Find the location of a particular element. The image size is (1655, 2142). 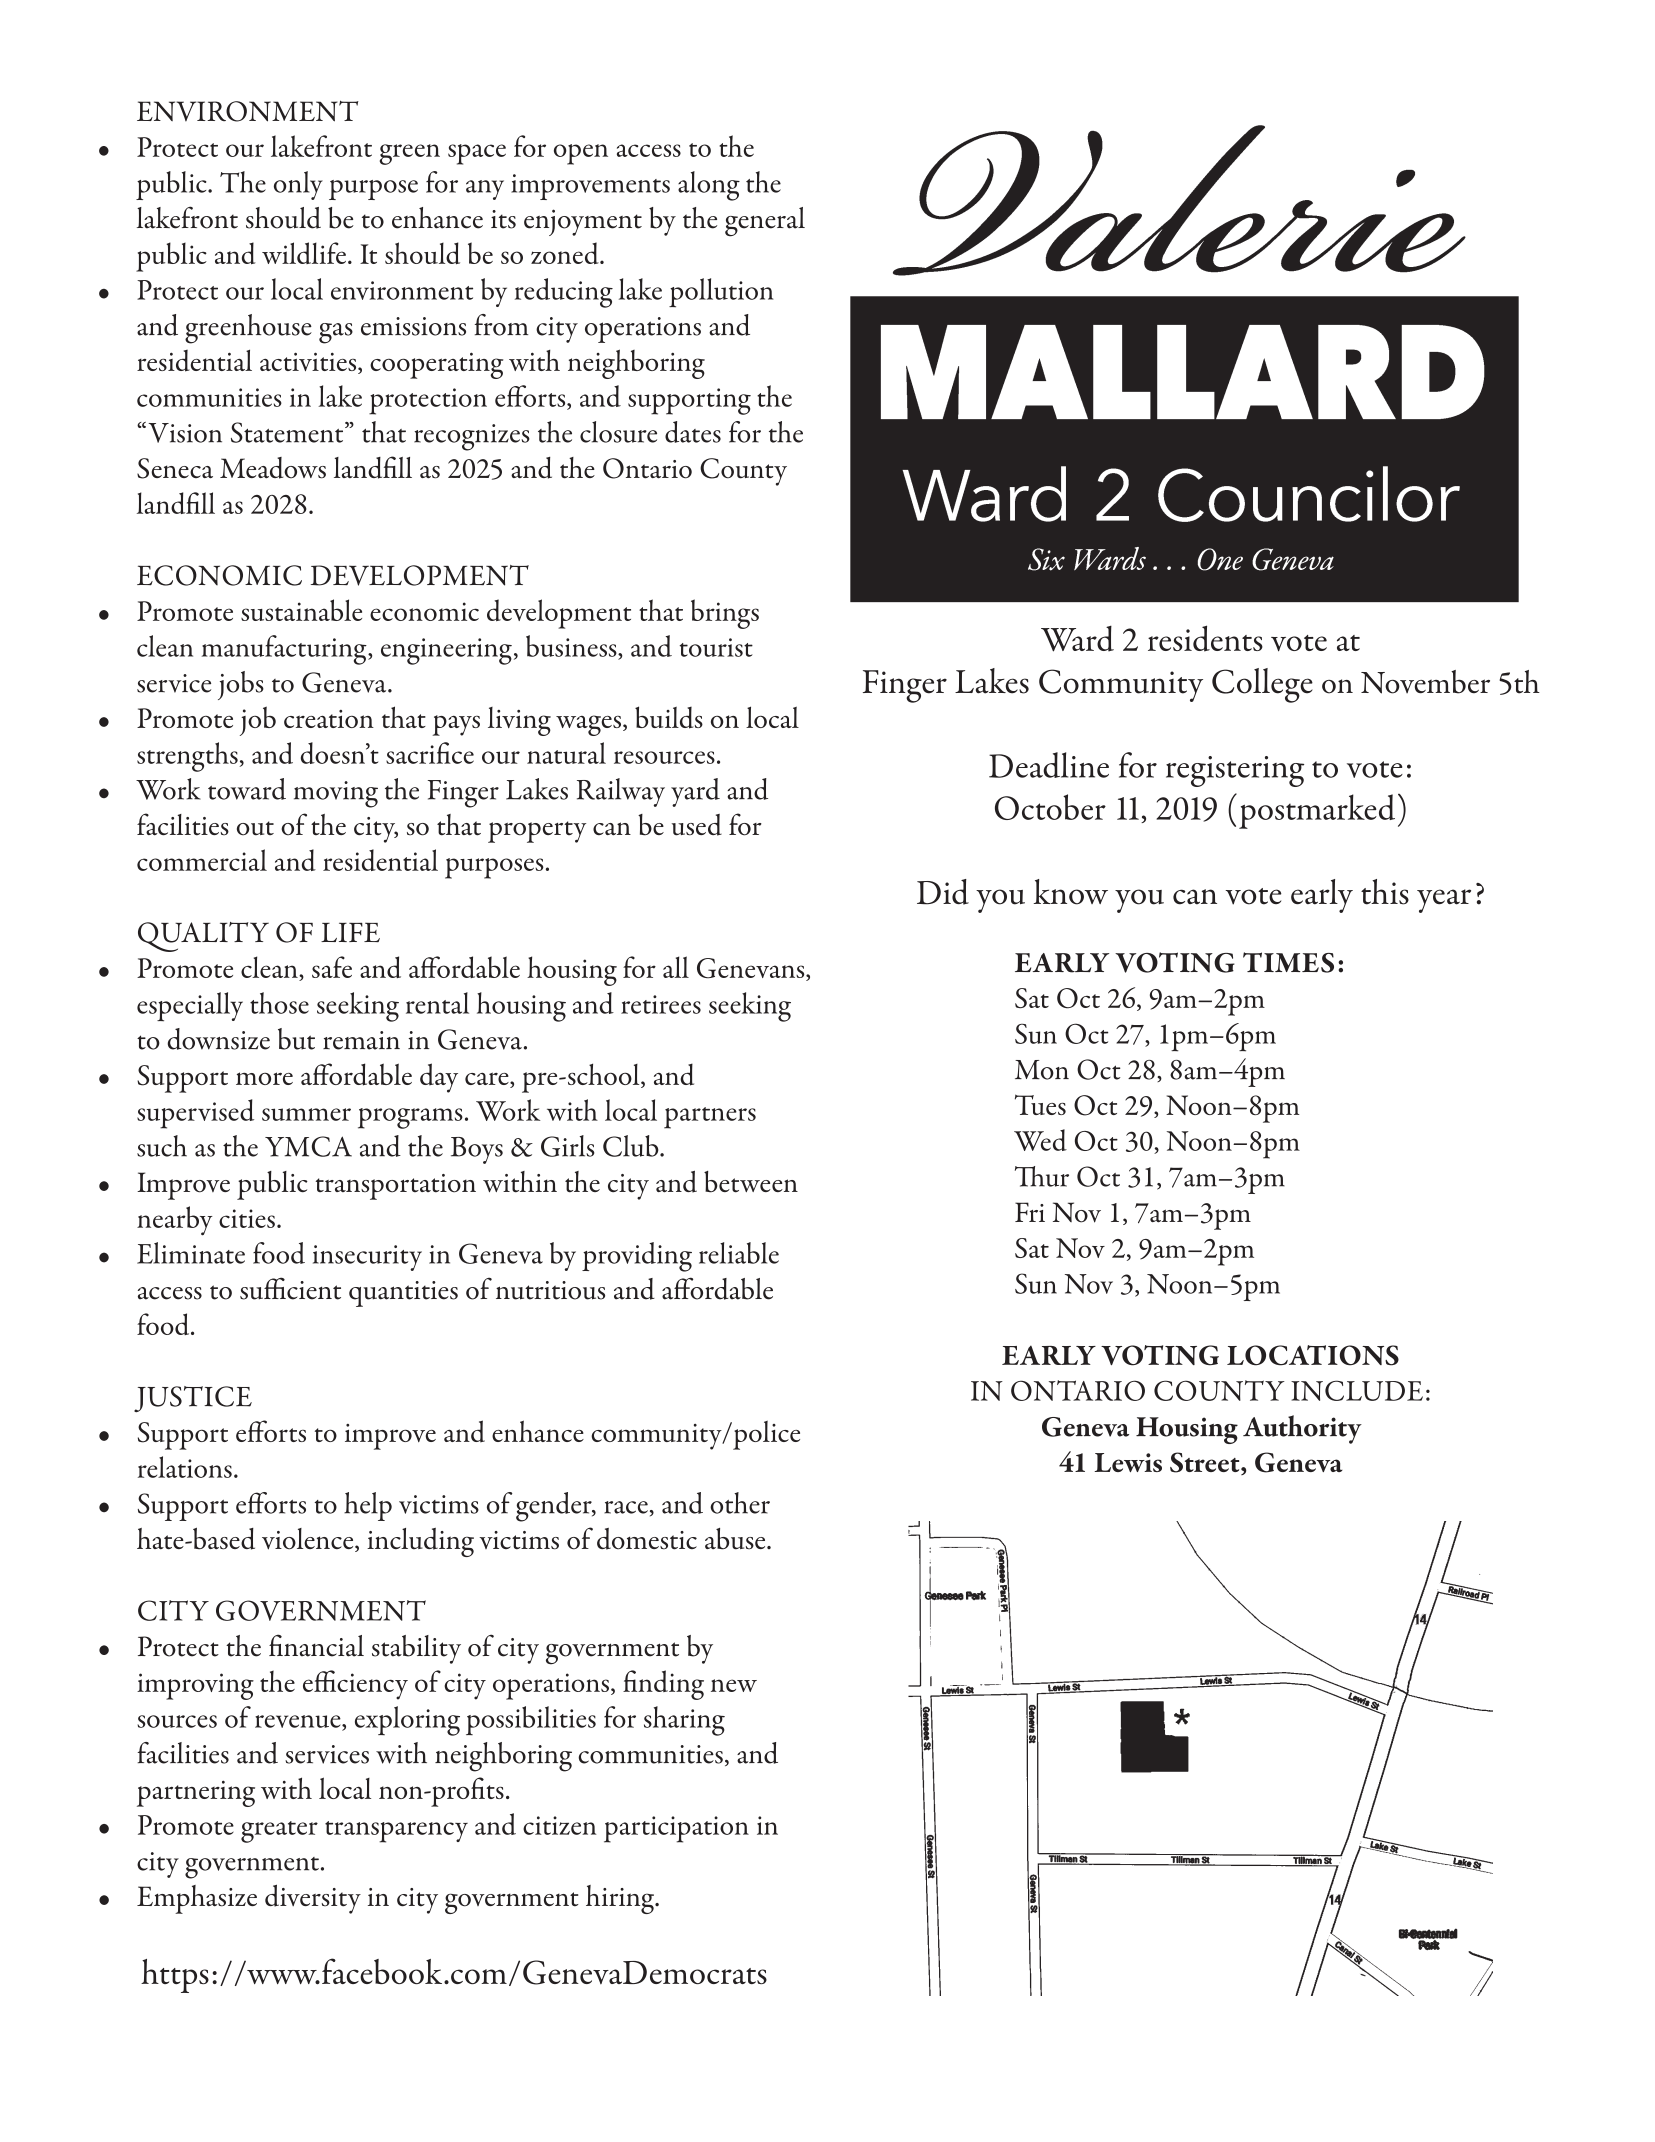

greater is located at coordinates (279, 1832).
